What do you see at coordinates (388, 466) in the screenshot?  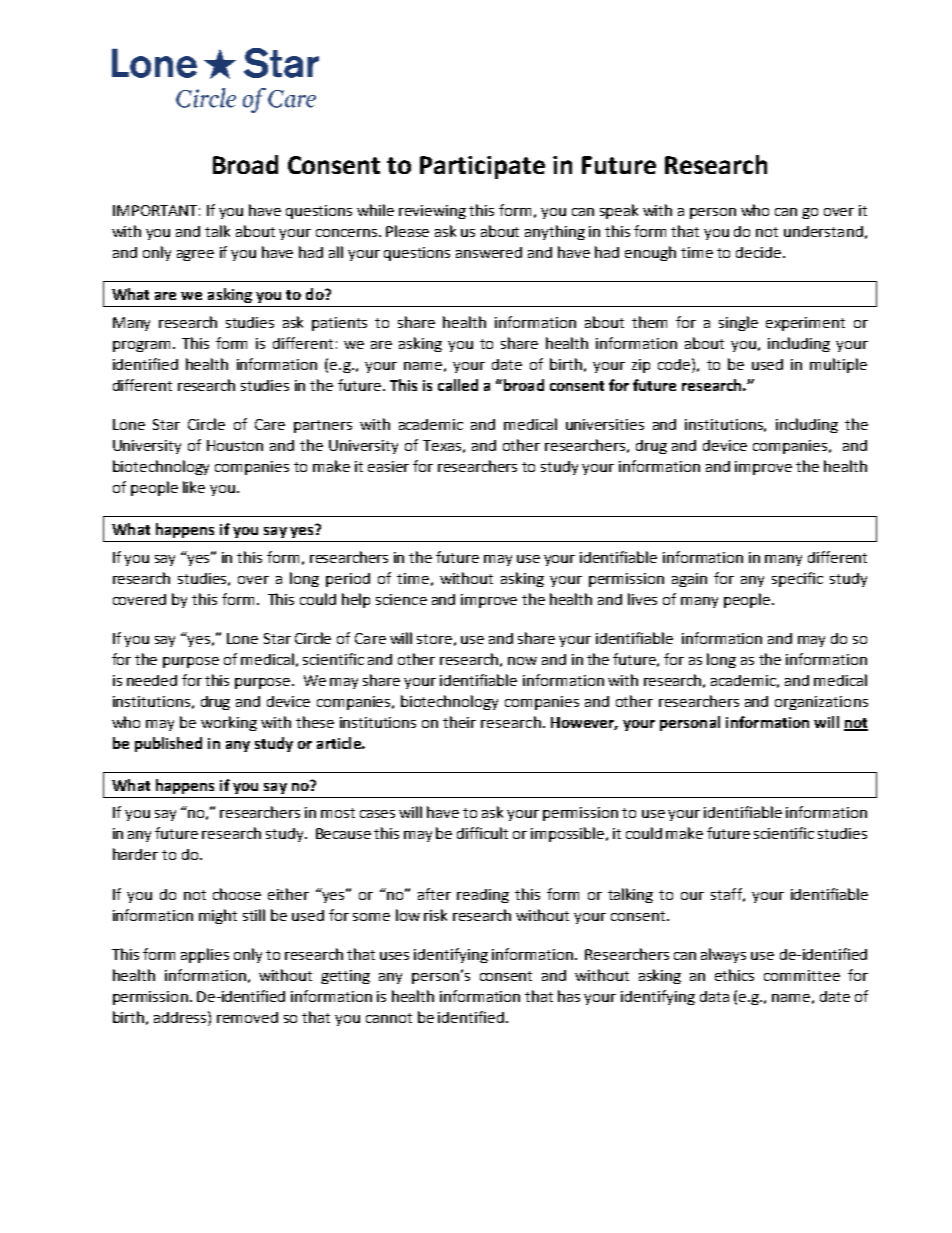 I see `easier` at bounding box center [388, 466].
